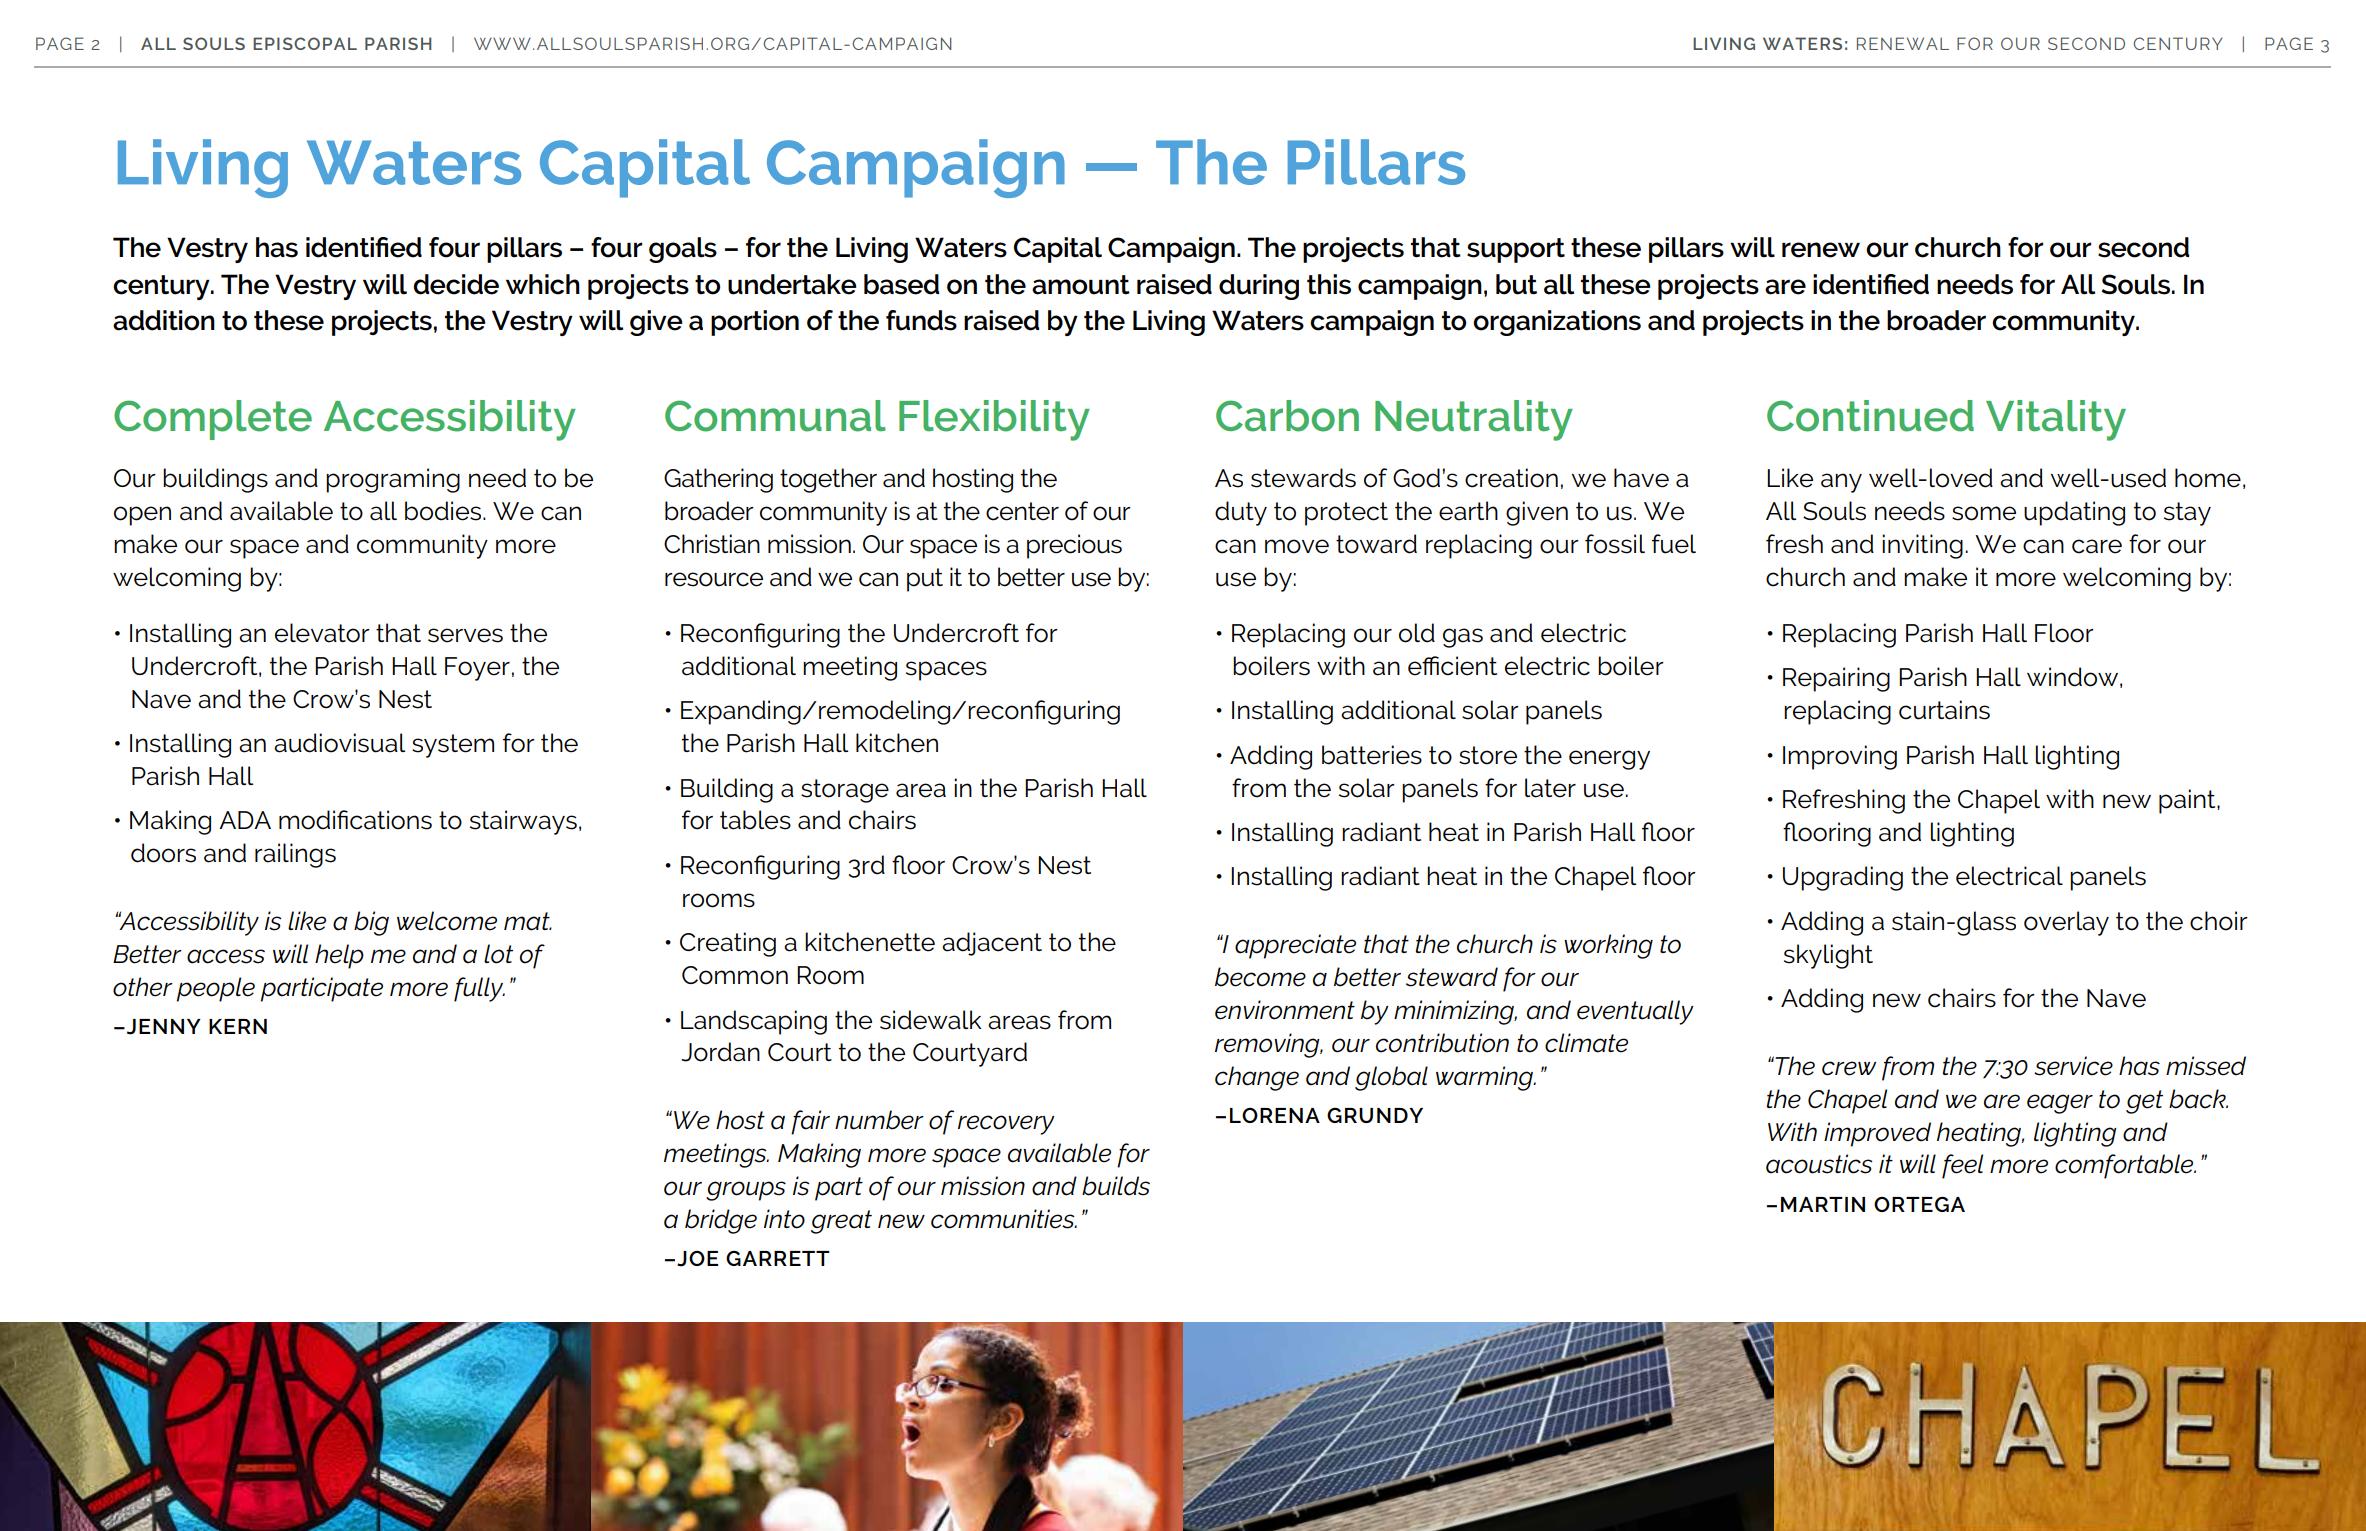 This document has width=2366, height=1531. Describe the element at coordinates (1516, 250) in the document. I see `support` at that location.
